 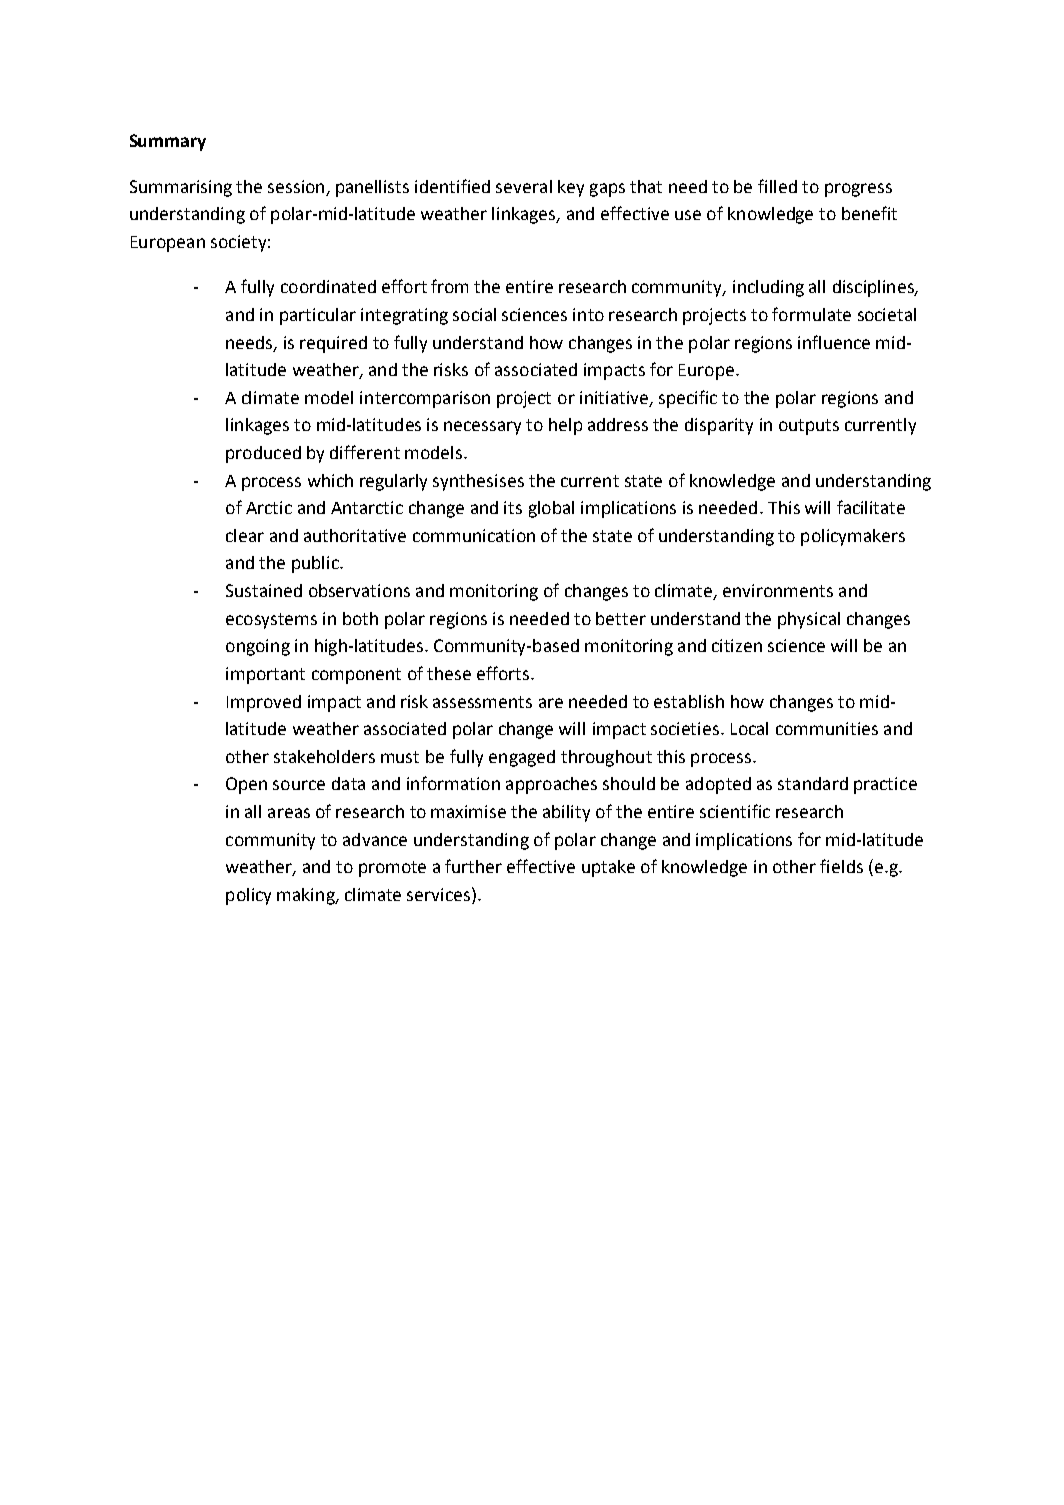 I want to click on its, so click(x=513, y=507).
